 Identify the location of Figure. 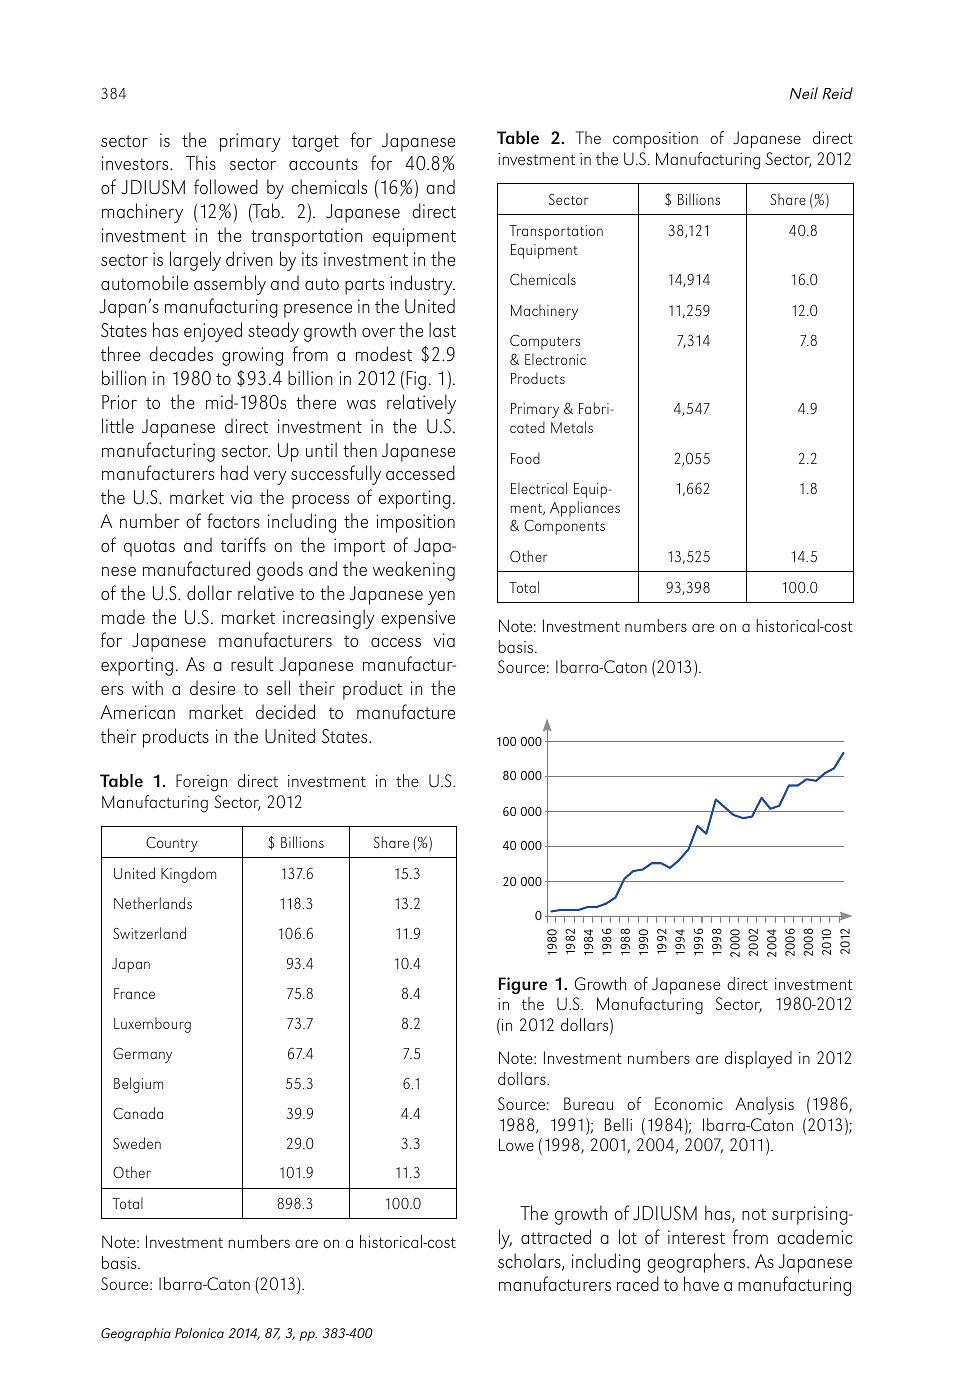
(523, 986).
